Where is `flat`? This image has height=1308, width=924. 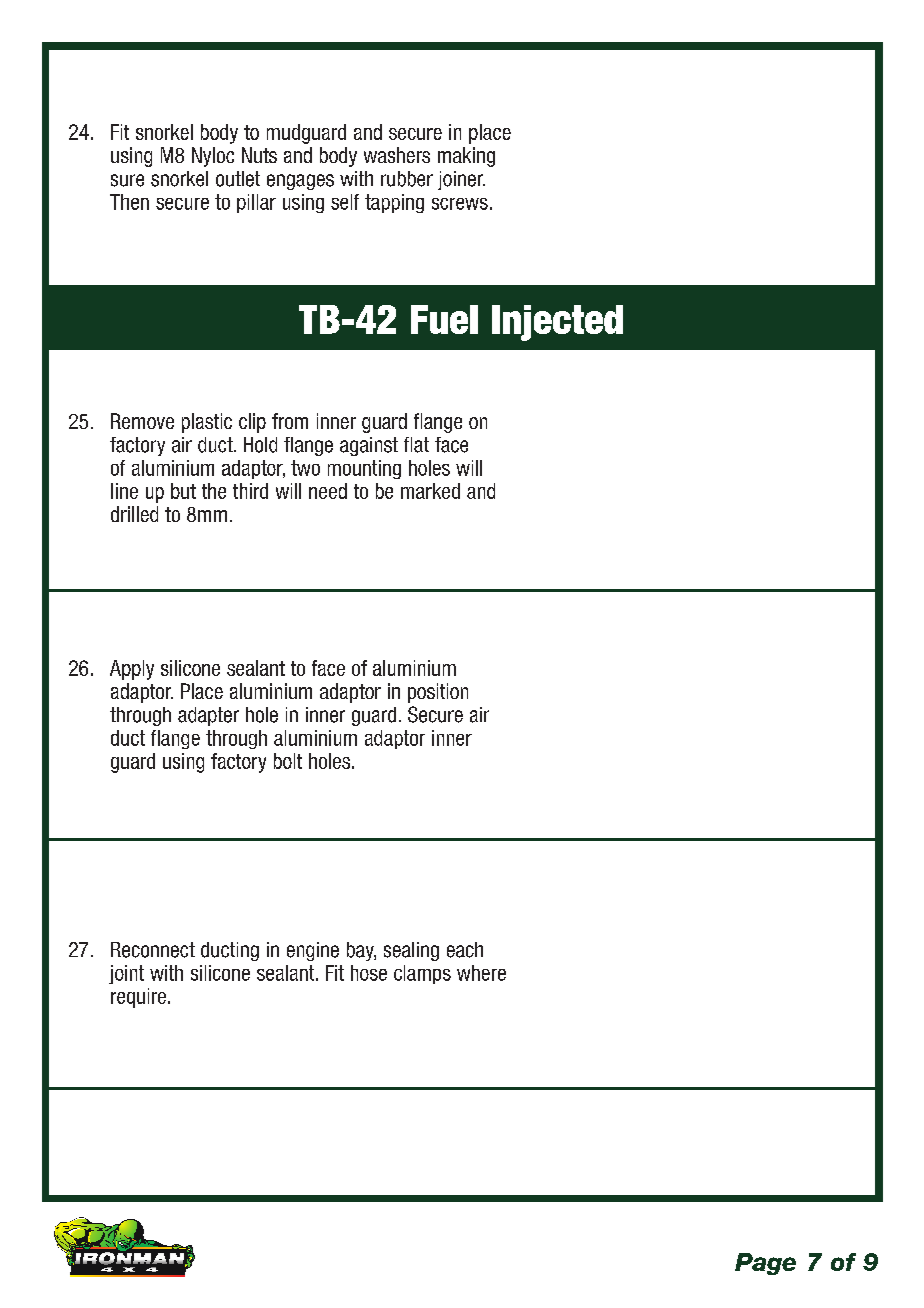 flat is located at coordinates (416, 445).
